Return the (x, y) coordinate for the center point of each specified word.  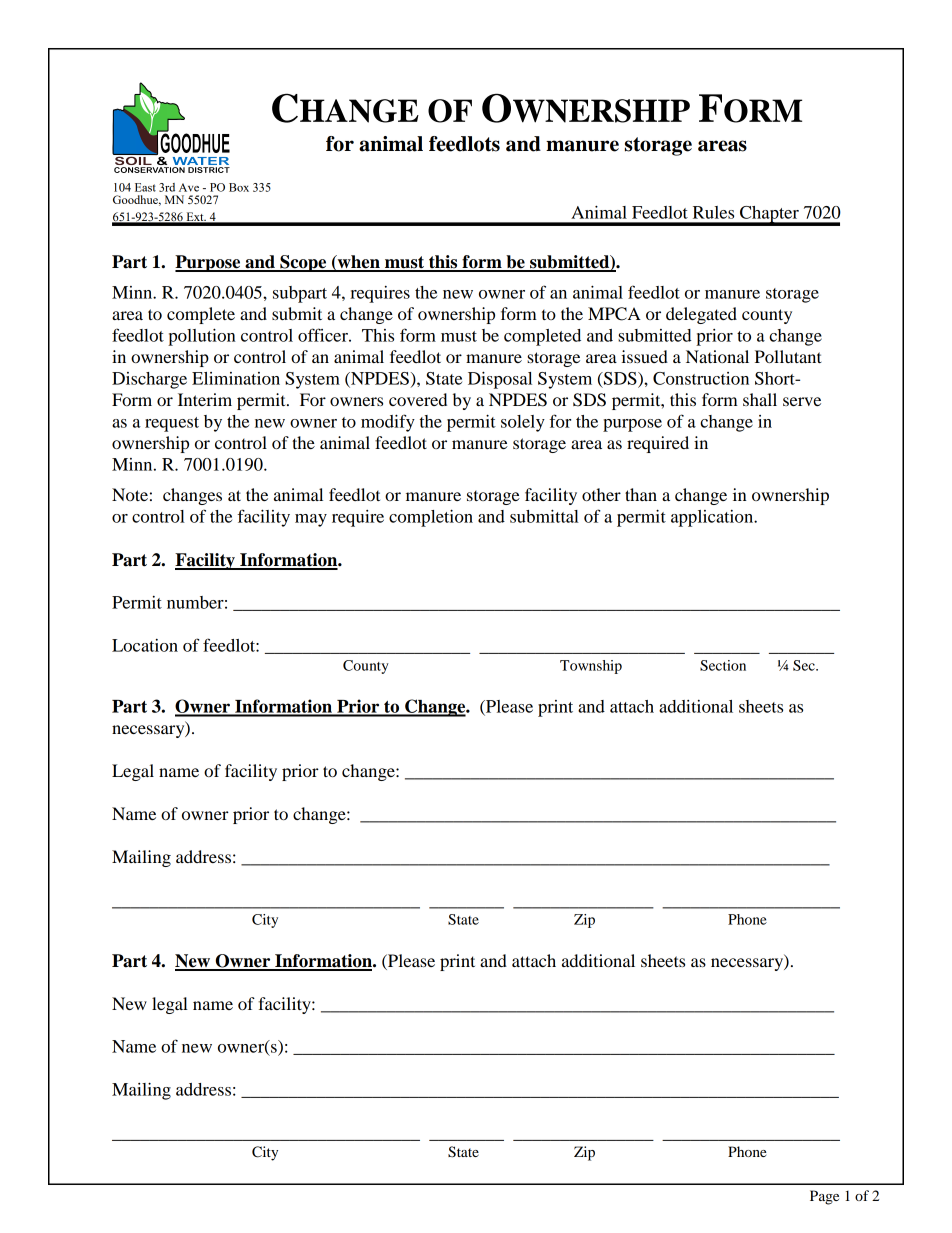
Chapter (769, 215)
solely (523, 423)
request (172, 424)
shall (760, 399)
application (713, 518)
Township (591, 667)
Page (824, 1197)
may (311, 520)
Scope (303, 263)
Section (723, 665)
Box (239, 187)
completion (431, 518)
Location (145, 645)
